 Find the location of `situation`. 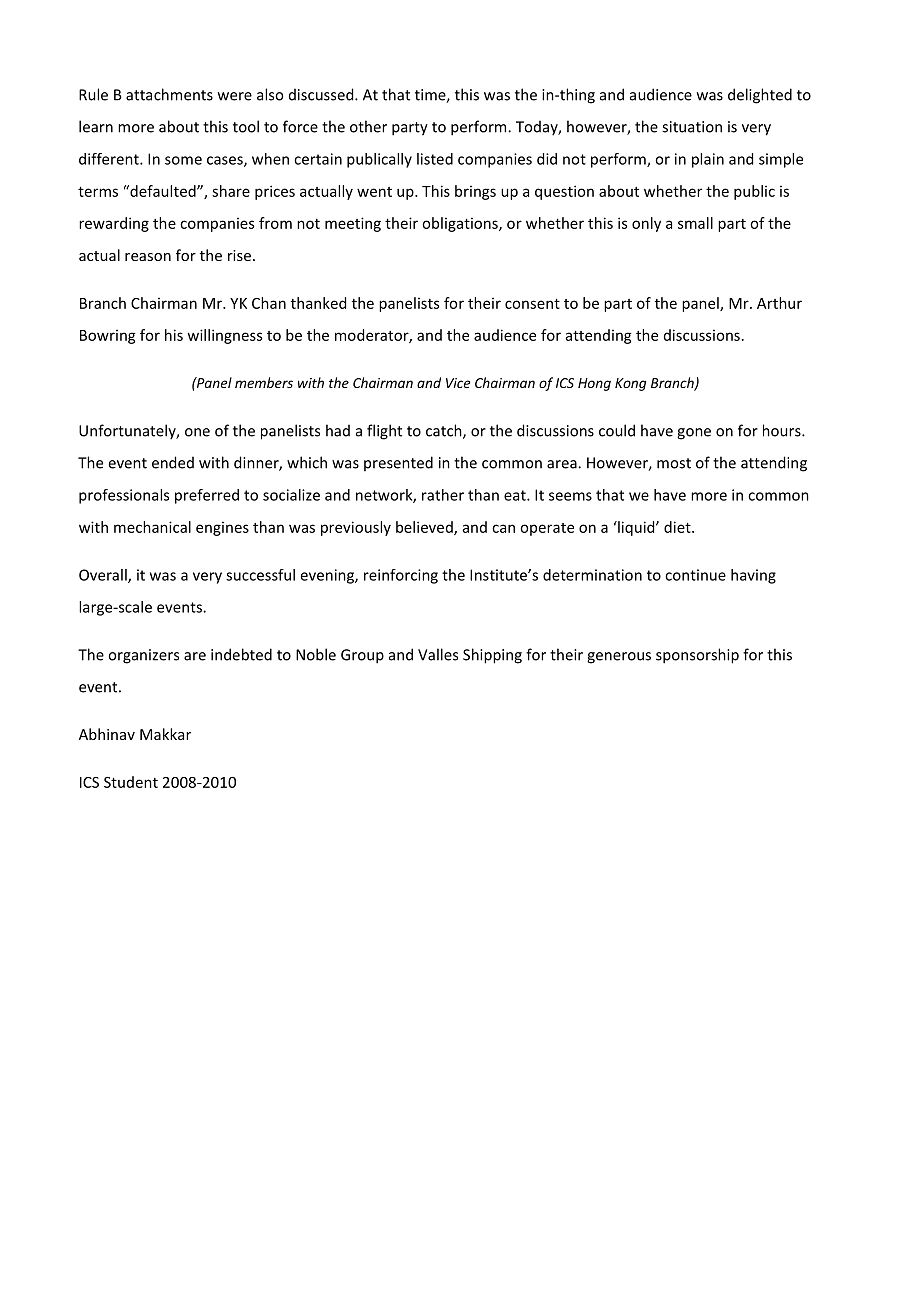

situation is located at coordinates (692, 127).
